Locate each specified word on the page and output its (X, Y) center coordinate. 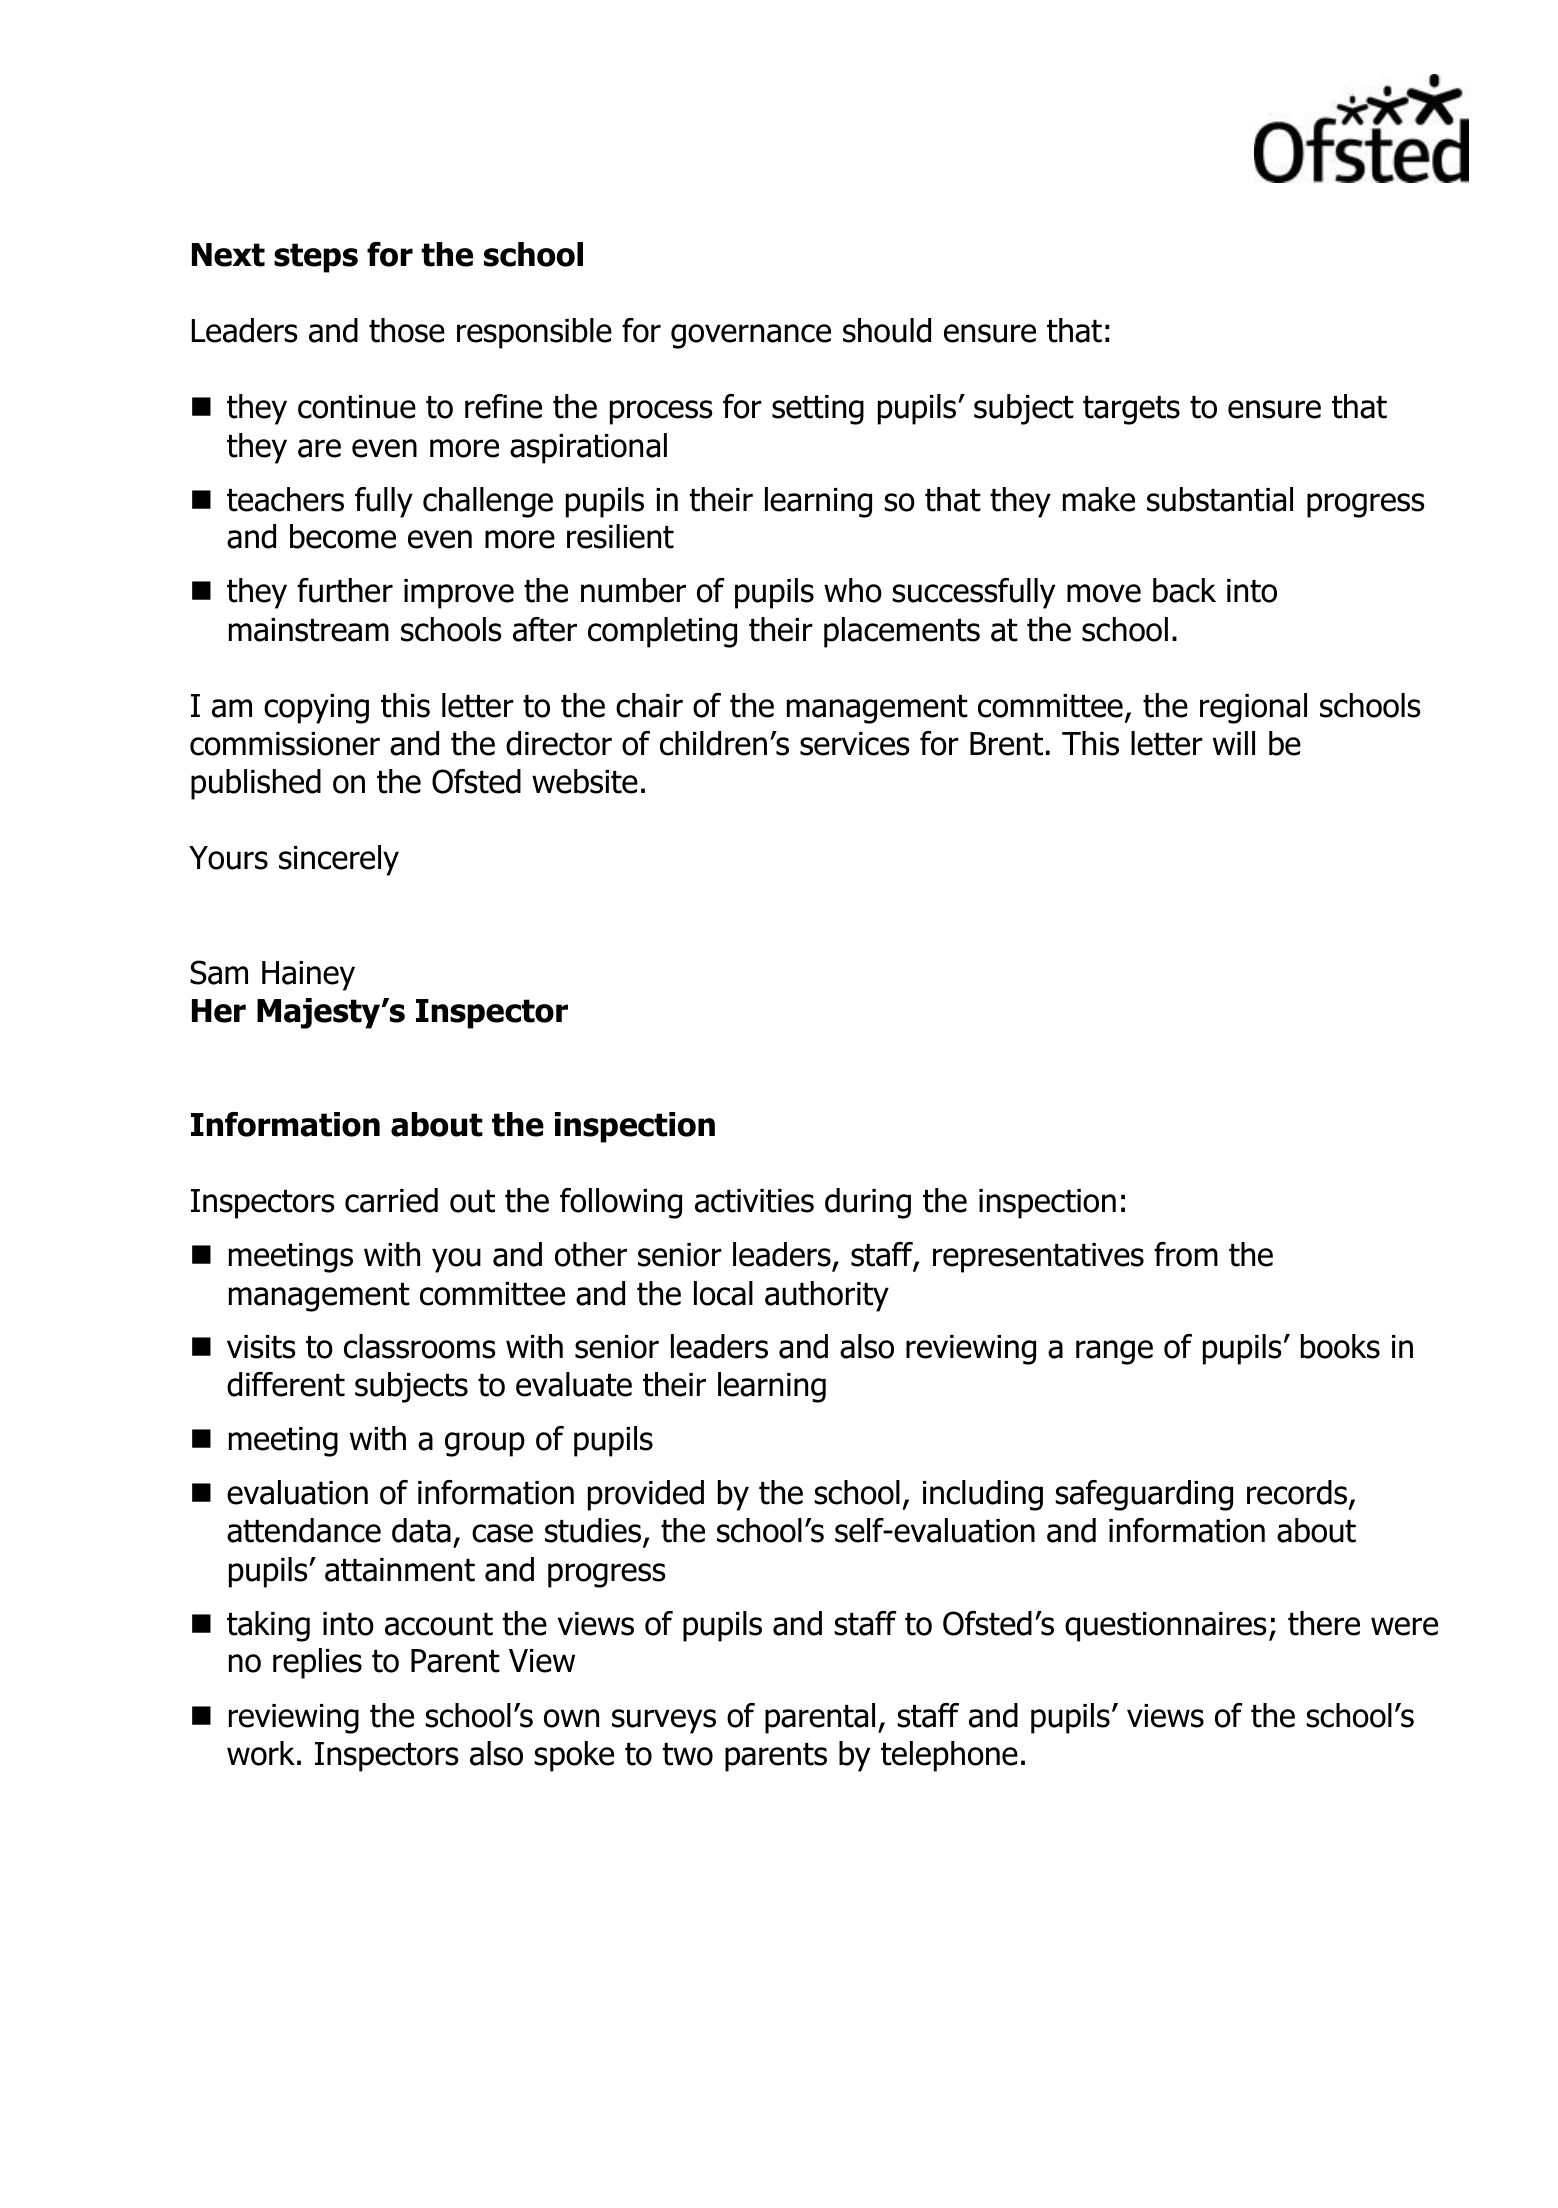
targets (1131, 410)
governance (751, 336)
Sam (219, 972)
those (407, 330)
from (1186, 1254)
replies (317, 1663)
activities (754, 1201)
